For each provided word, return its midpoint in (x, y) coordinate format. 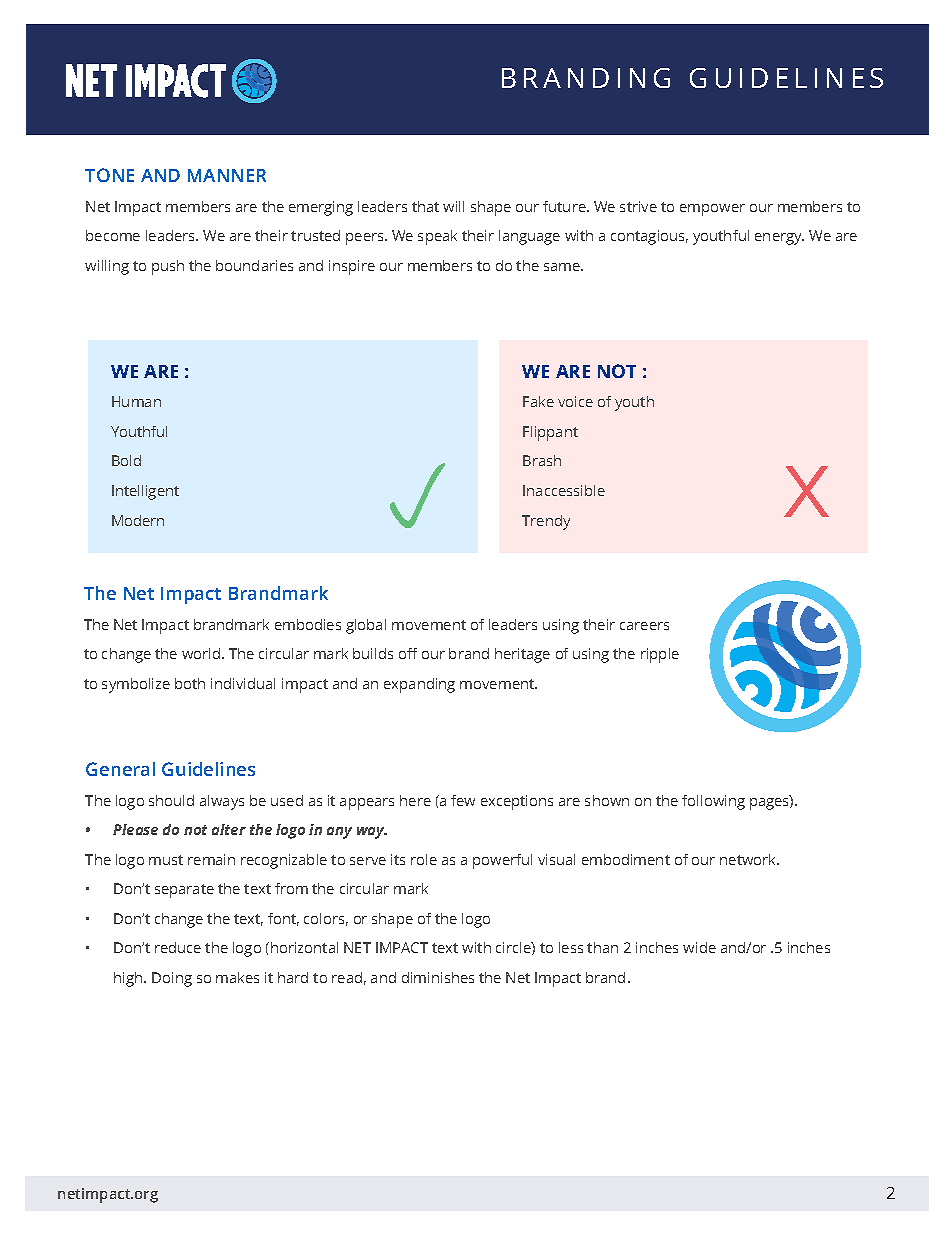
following (713, 802)
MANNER (227, 175)
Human (136, 401)
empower (712, 210)
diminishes (438, 977)
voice (575, 401)
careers (644, 626)
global (366, 626)
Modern (138, 520)
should (171, 800)
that (425, 206)
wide (699, 947)
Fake (538, 401)
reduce (178, 947)
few (463, 800)
